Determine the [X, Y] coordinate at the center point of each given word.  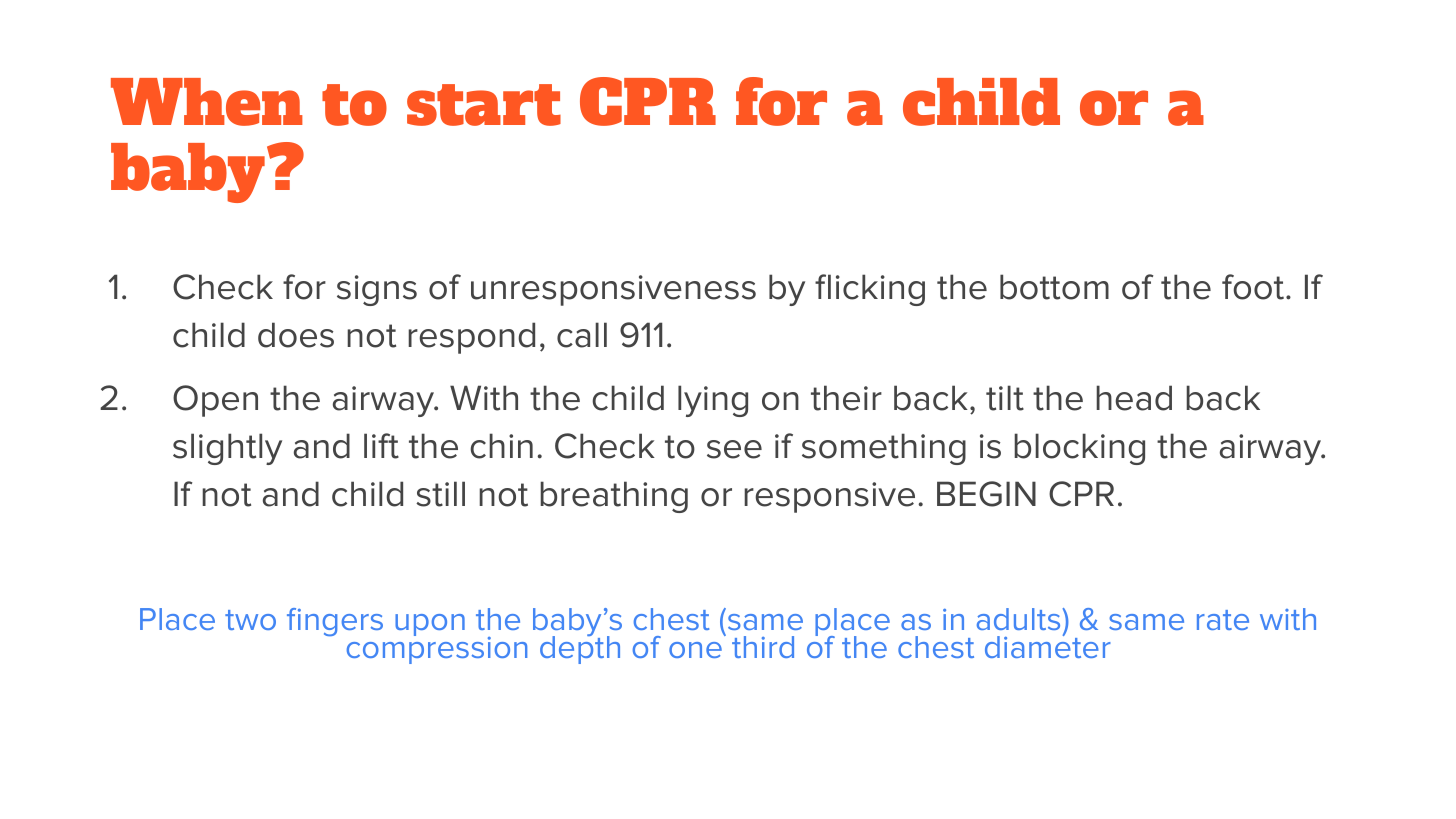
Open [215, 401]
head [1134, 398]
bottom [1054, 287]
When [207, 102]
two [250, 620]
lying [713, 401]
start [484, 105]
